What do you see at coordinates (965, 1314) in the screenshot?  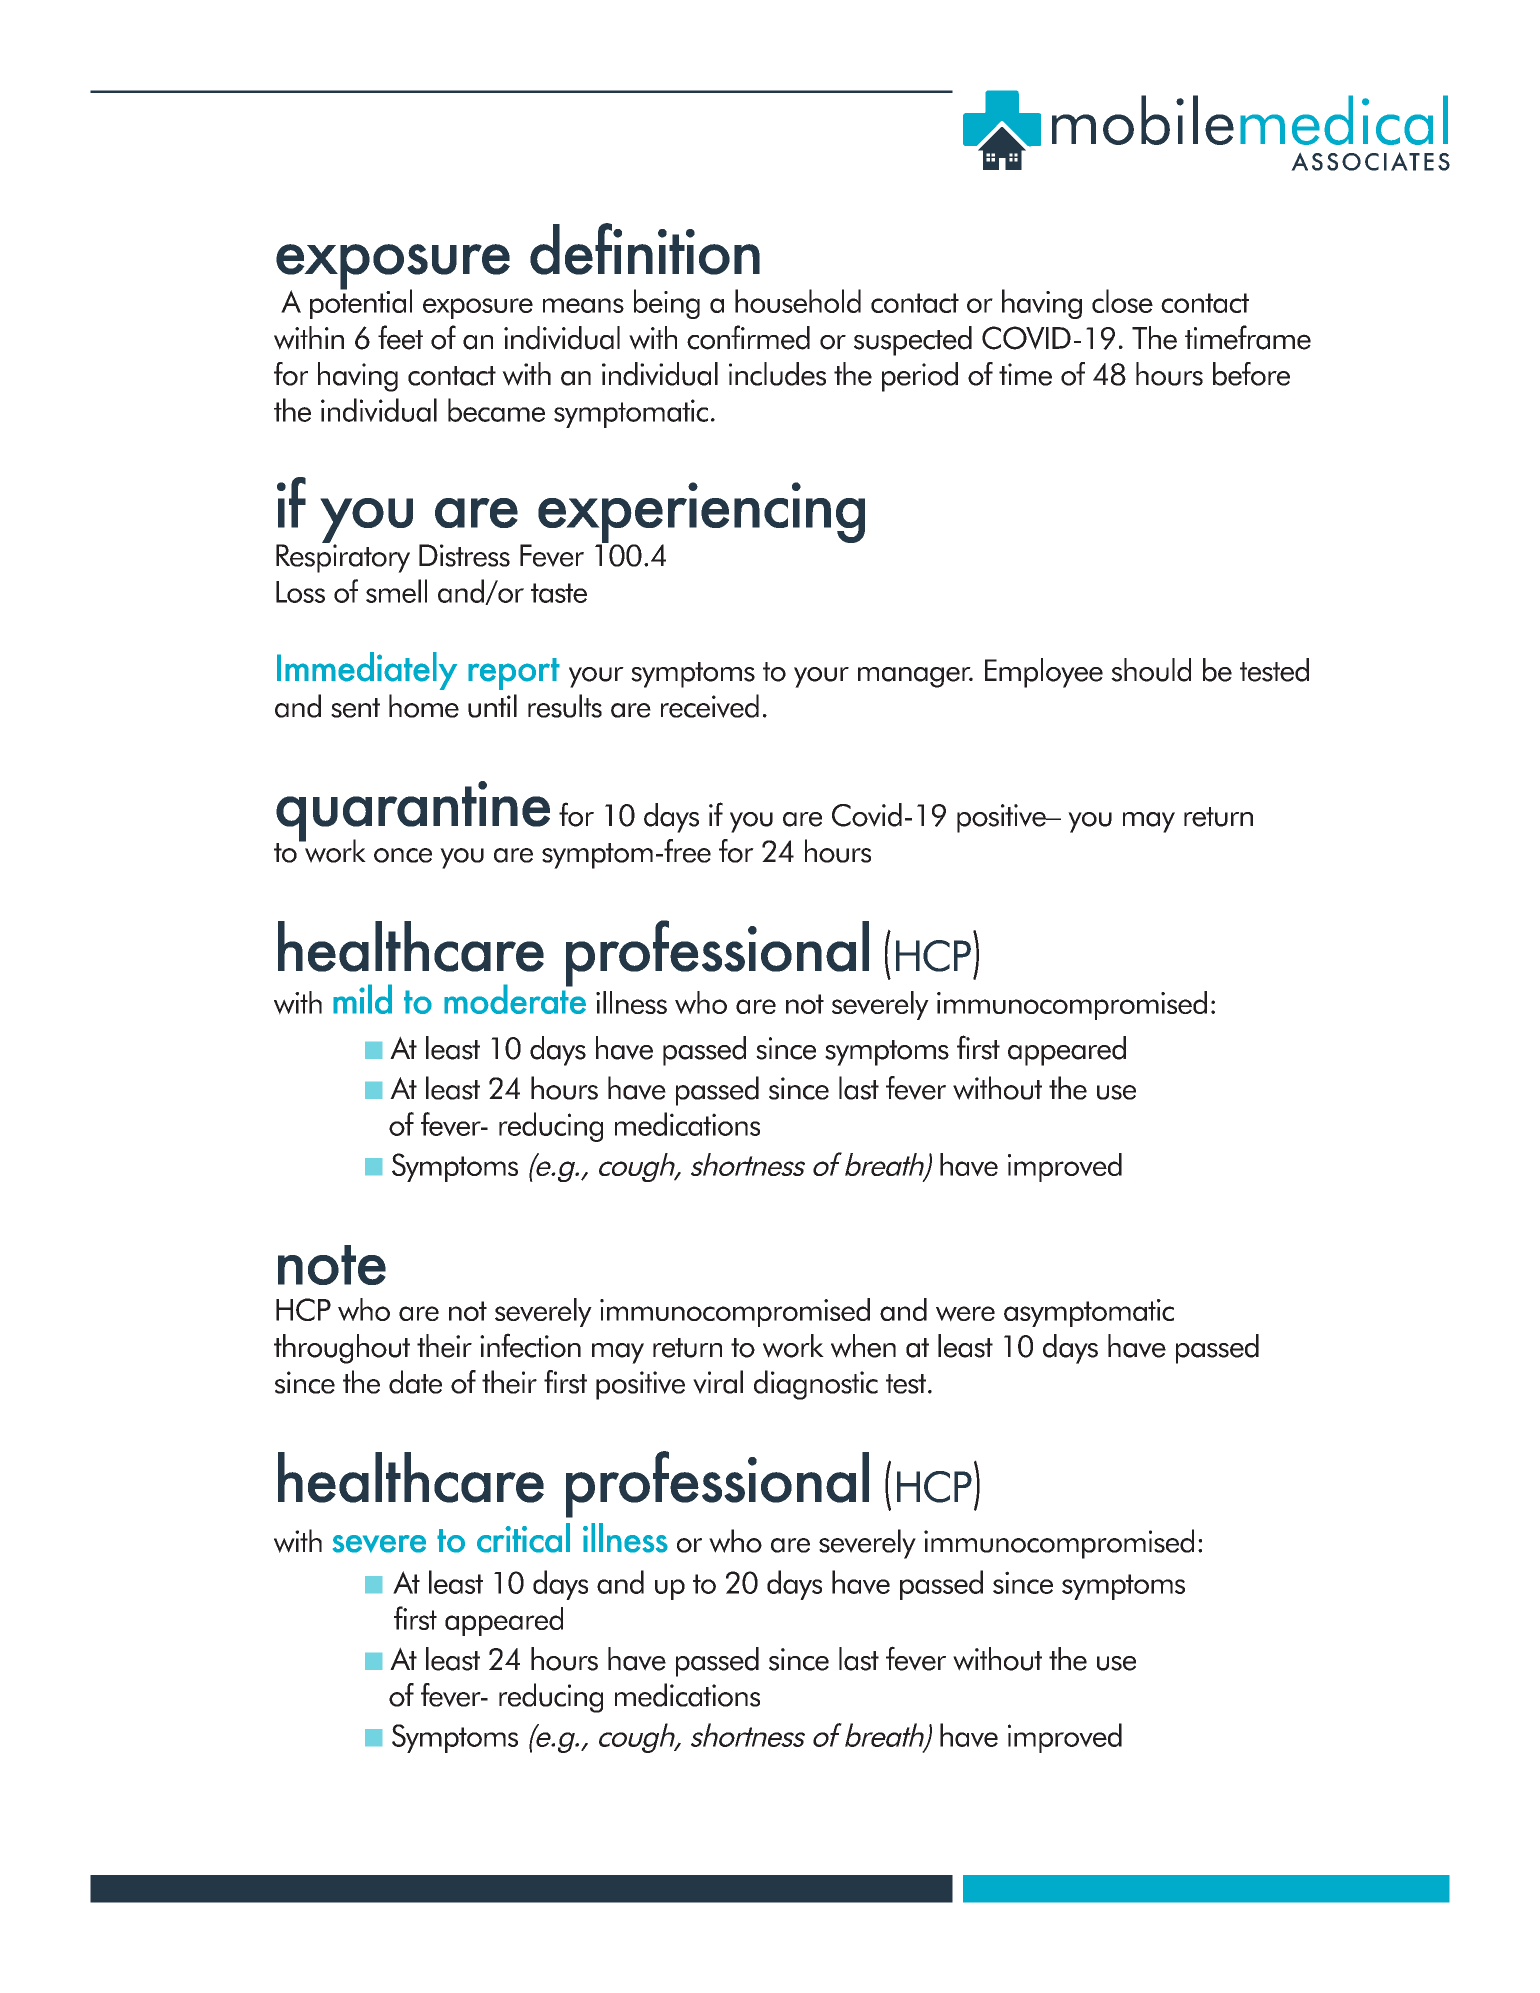 I see `were` at bounding box center [965, 1314].
